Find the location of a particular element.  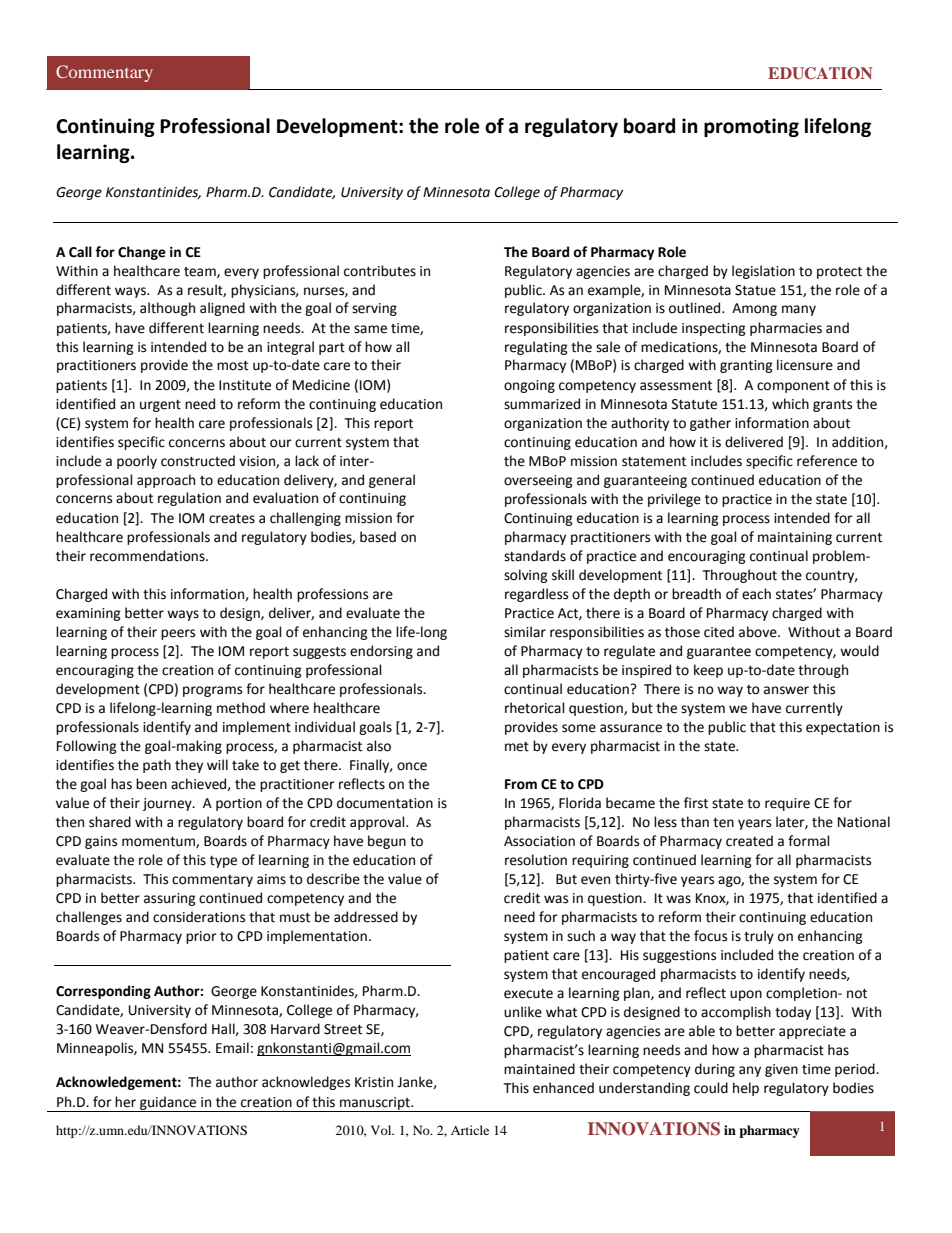

guidance is located at coordinates (168, 1104).
